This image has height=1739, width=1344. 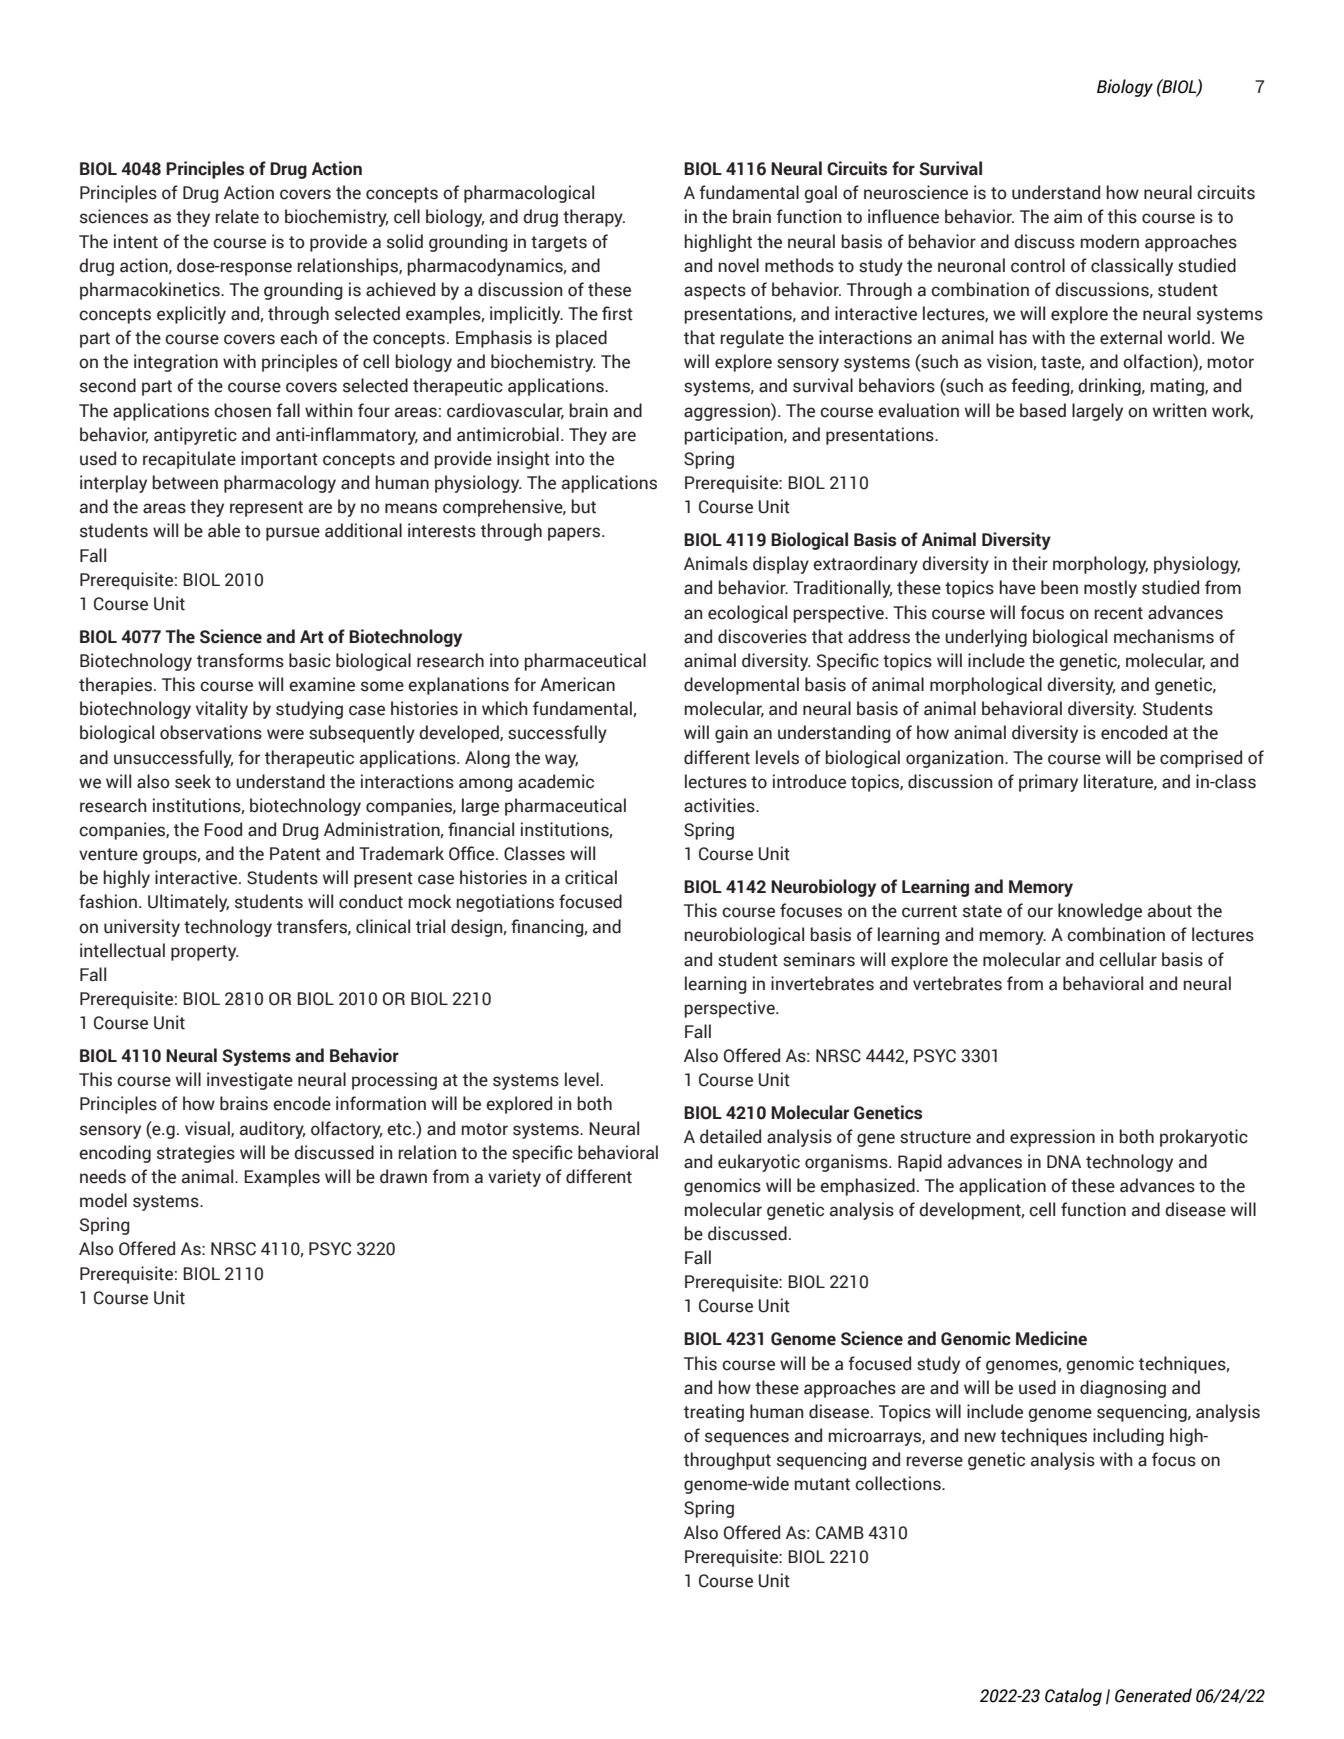 I want to click on aim, so click(x=1068, y=216).
